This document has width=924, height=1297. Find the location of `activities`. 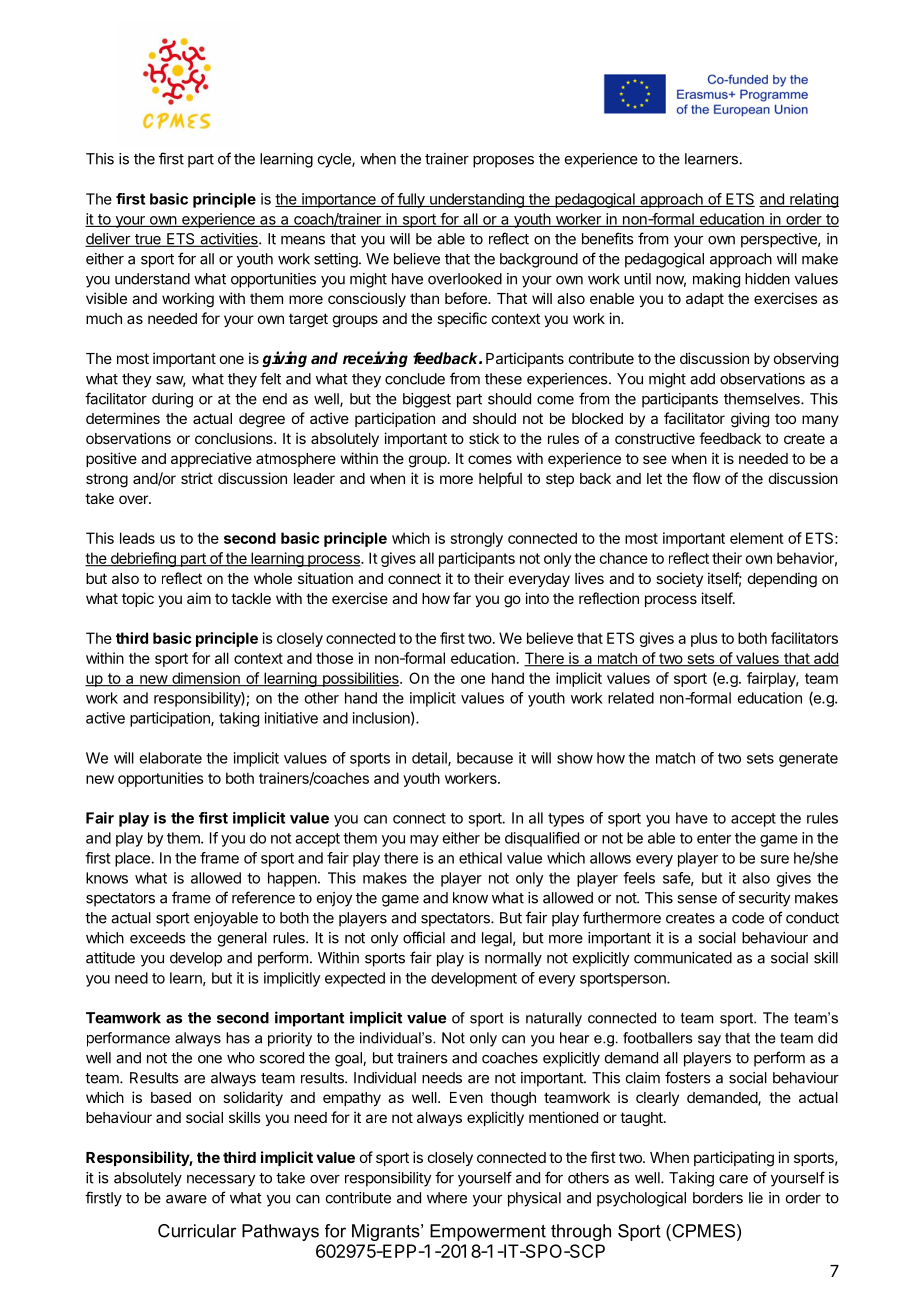

activities is located at coordinates (229, 240).
